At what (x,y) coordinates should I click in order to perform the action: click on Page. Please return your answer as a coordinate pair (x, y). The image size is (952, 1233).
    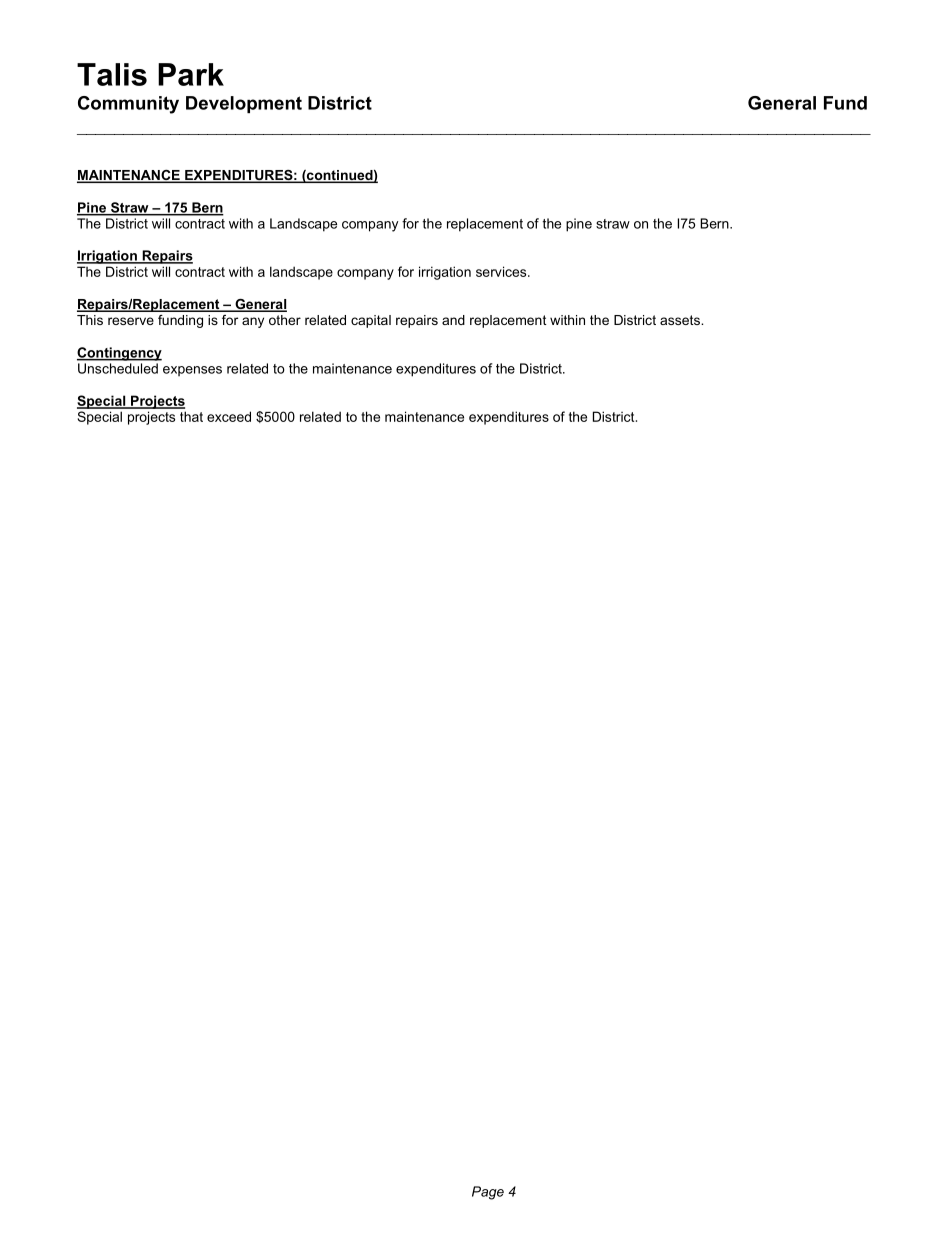
    Looking at the image, I should click on (488, 1193).
